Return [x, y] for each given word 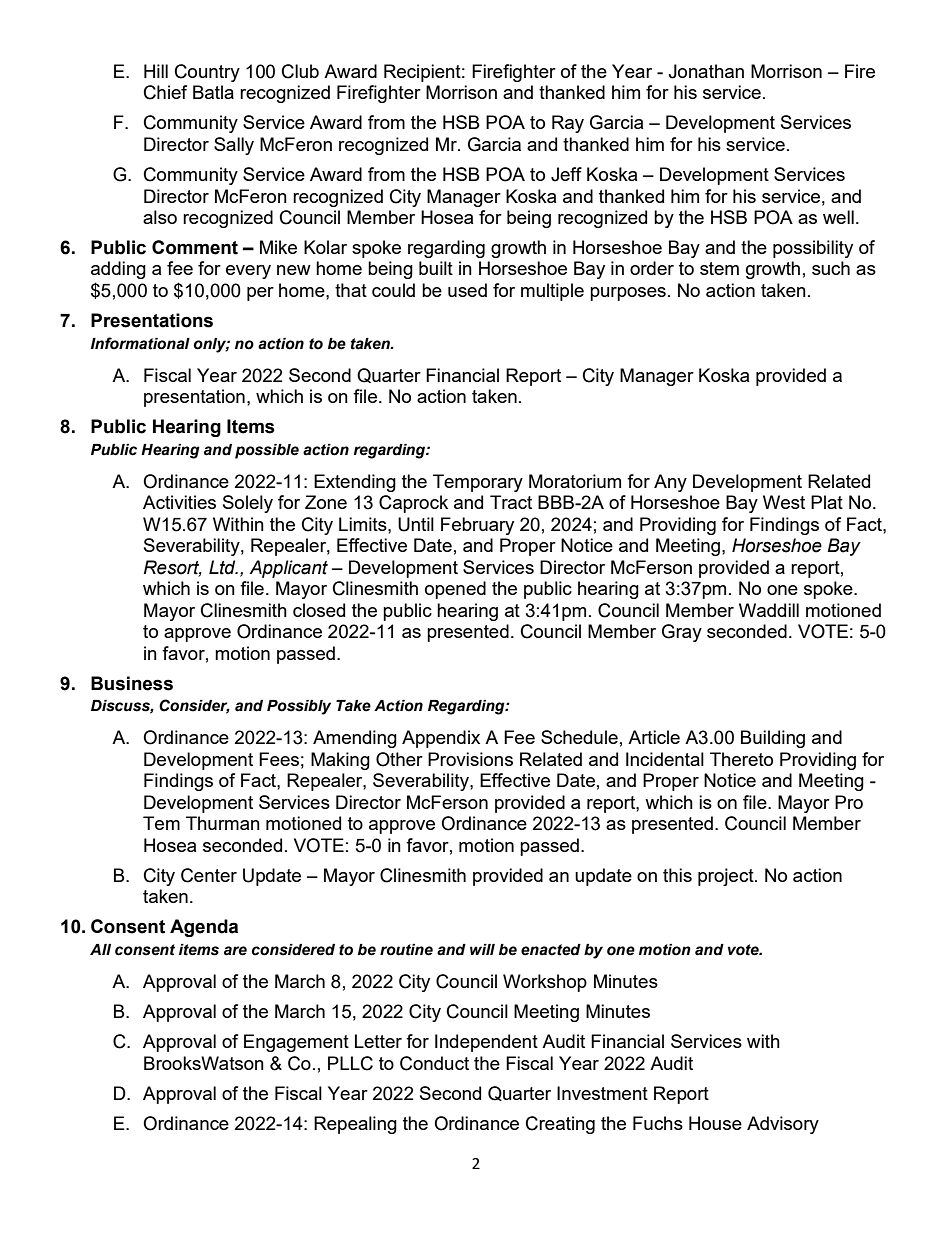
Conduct [434, 1063]
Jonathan [706, 71]
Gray [682, 633]
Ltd [223, 567]
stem [719, 268]
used [467, 290]
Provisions [470, 759]
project [727, 877]
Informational [140, 343]
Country [207, 73]
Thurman [223, 823]
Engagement [296, 1043]
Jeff [566, 174]
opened [455, 590]
